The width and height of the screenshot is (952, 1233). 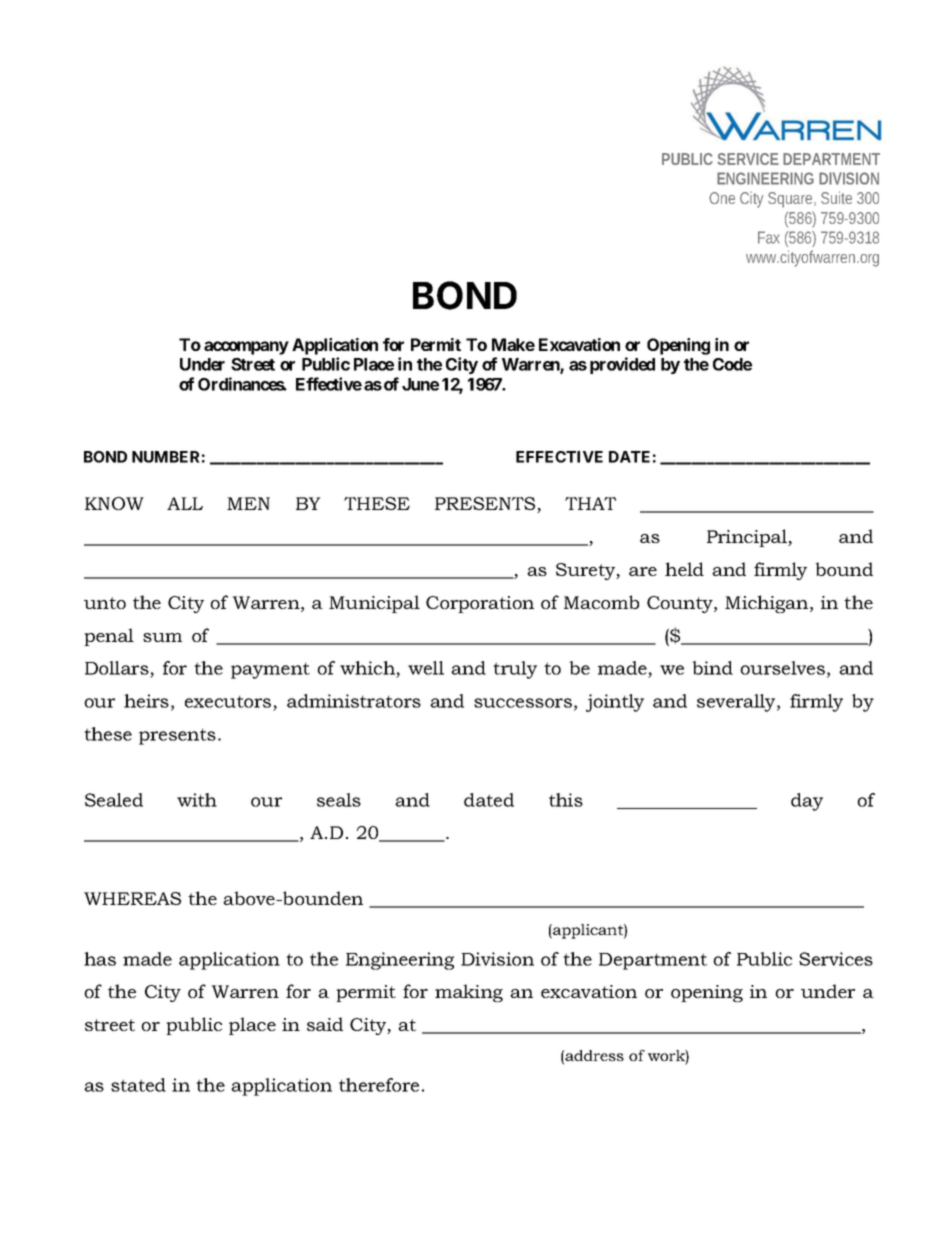 What do you see at coordinates (807, 802) in the screenshot?
I see `day` at bounding box center [807, 802].
